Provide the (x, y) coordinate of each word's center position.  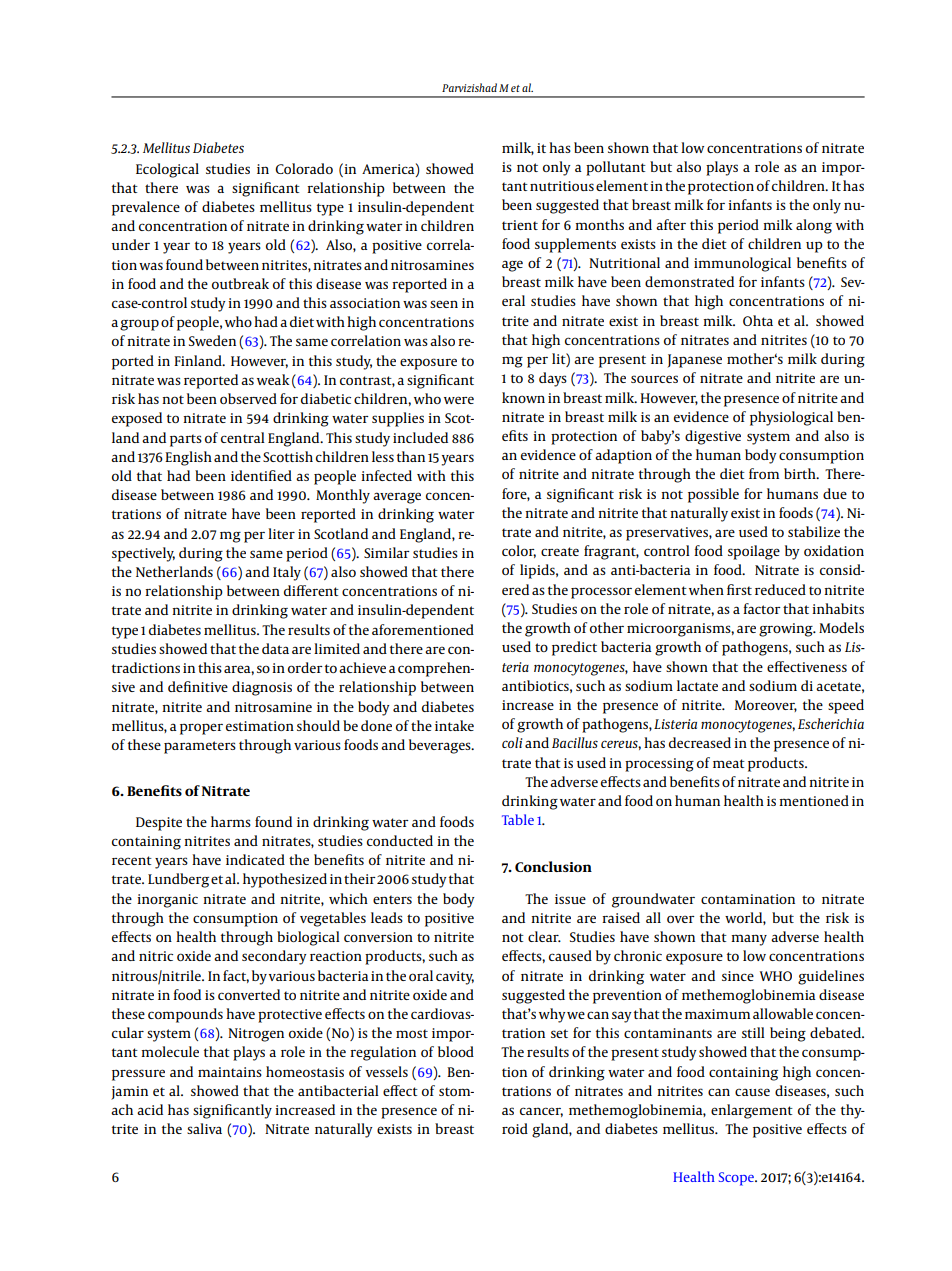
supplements (575, 245)
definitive (198, 686)
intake (454, 725)
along (814, 226)
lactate (697, 685)
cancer (541, 1112)
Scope (737, 1179)
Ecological (167, 170)
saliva (204, 1128)
